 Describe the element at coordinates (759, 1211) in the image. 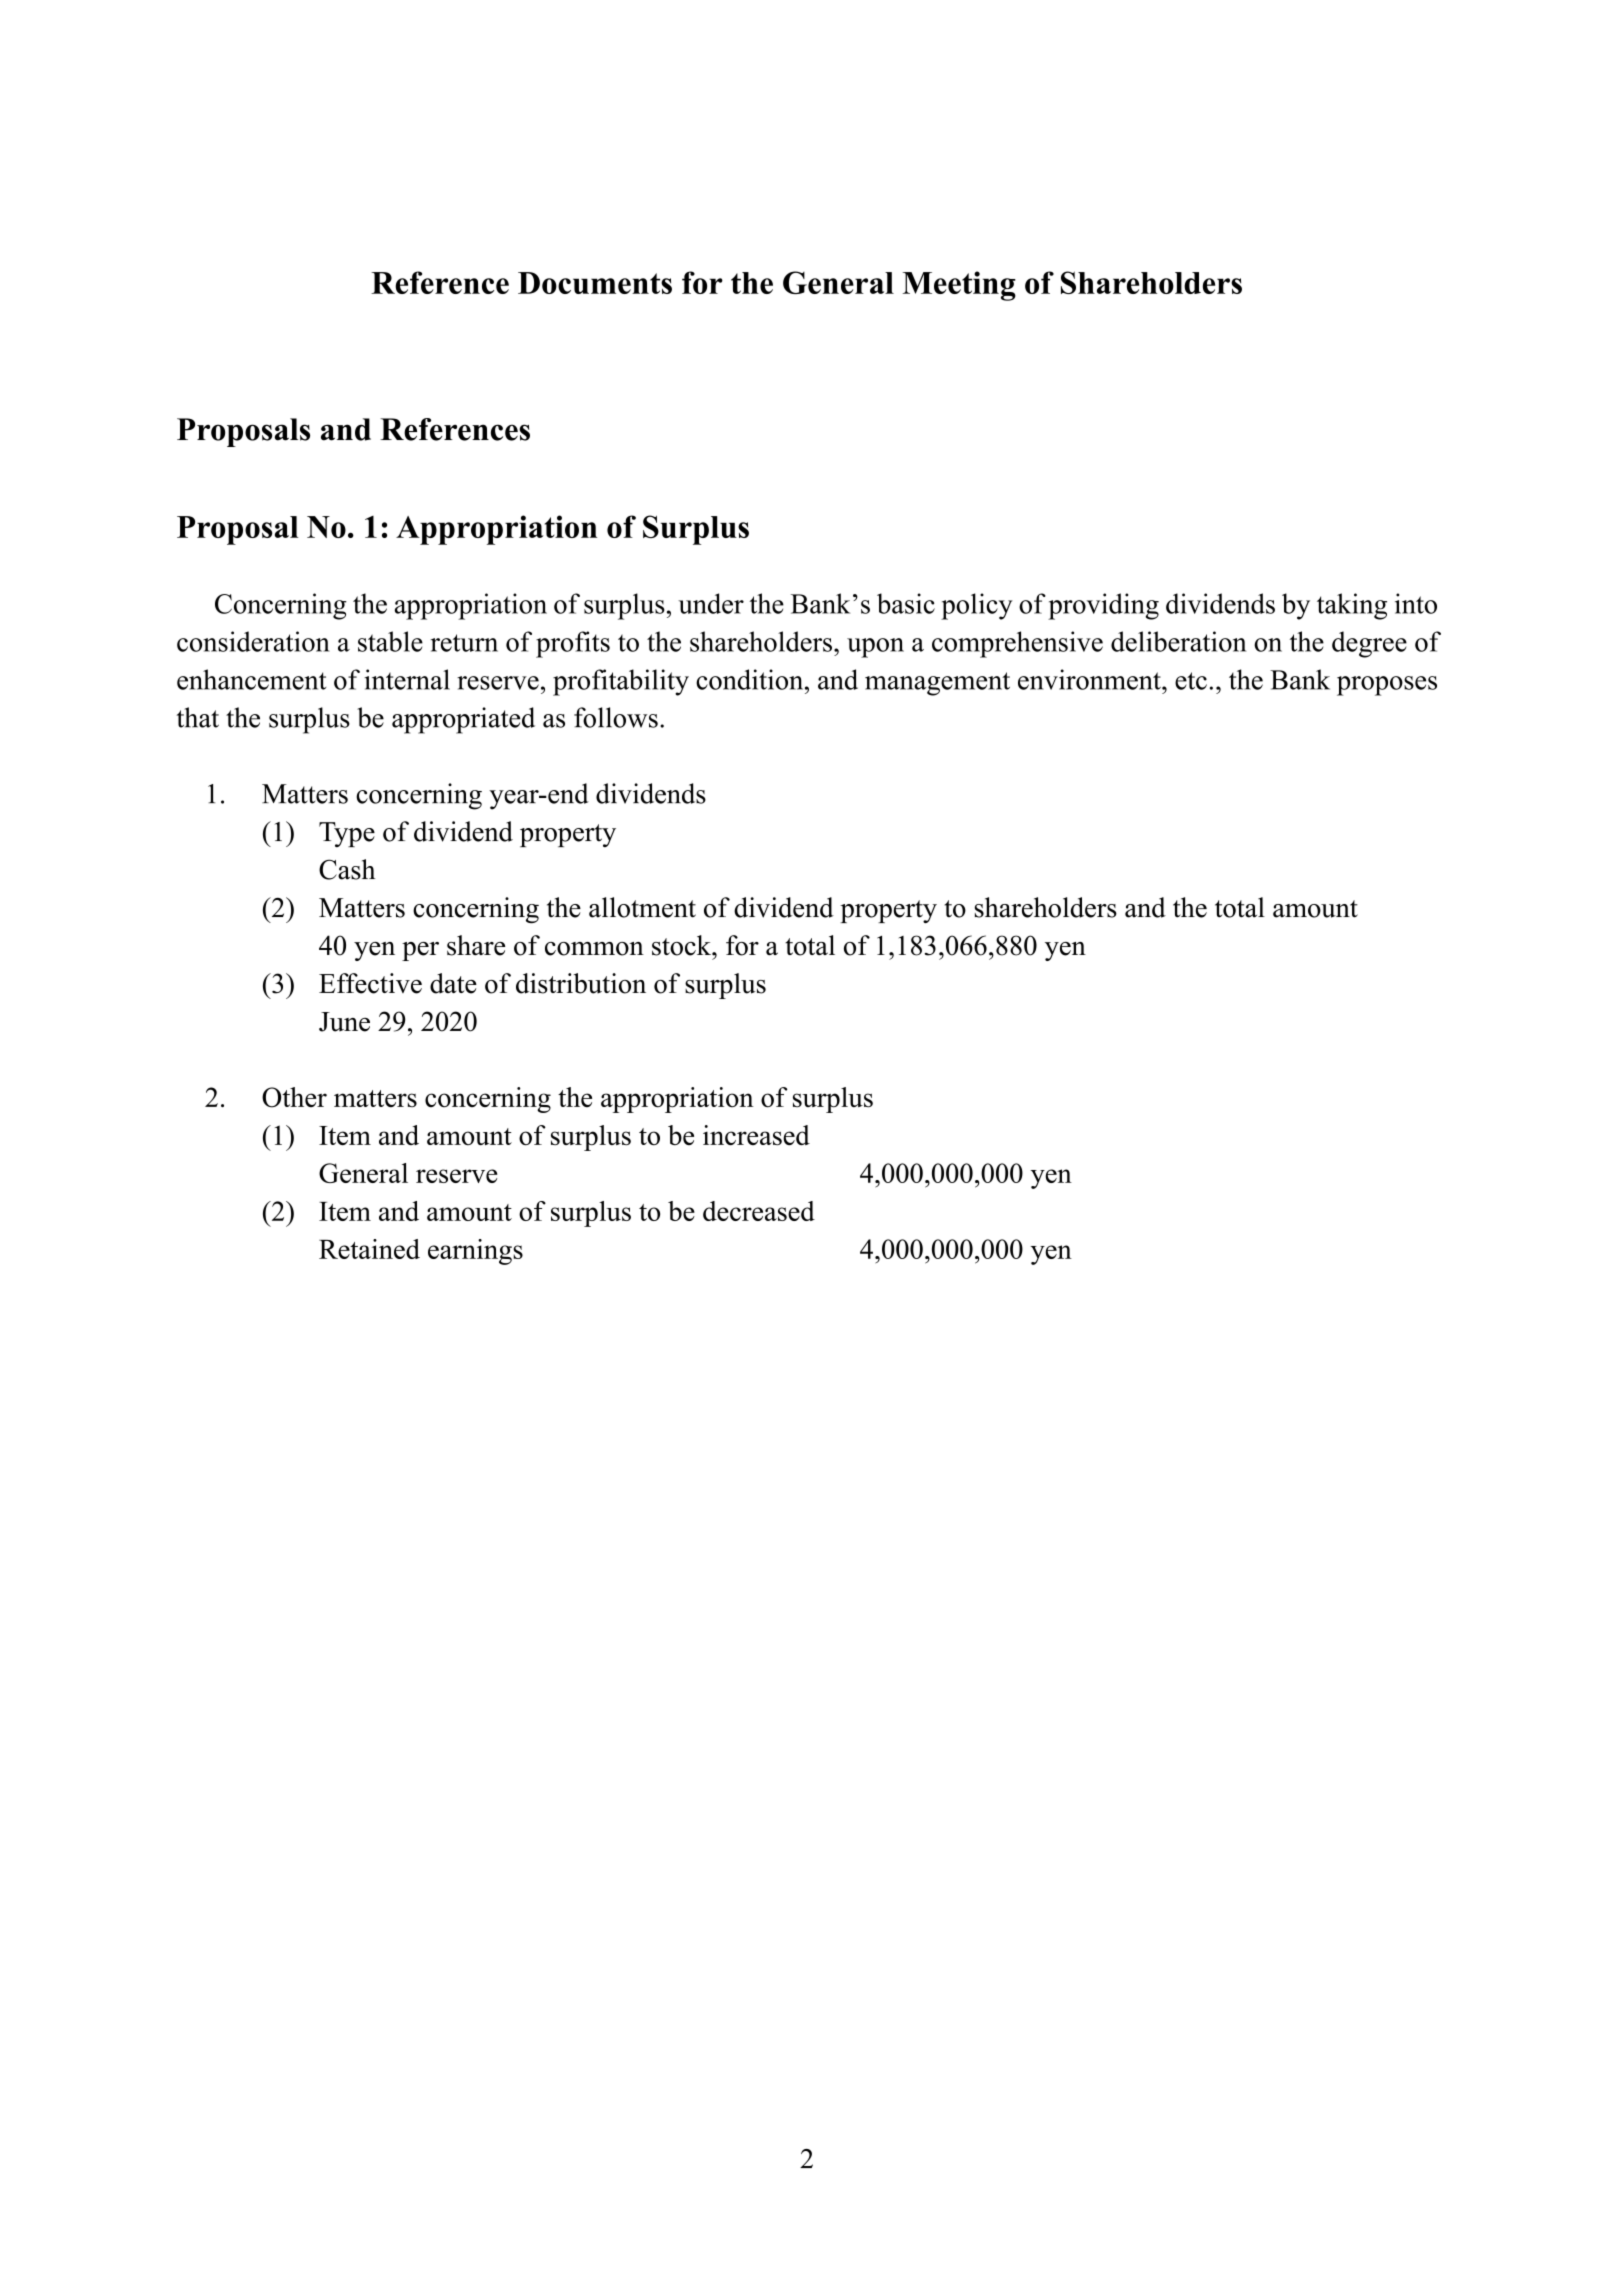

I see `decreased` at that location.
